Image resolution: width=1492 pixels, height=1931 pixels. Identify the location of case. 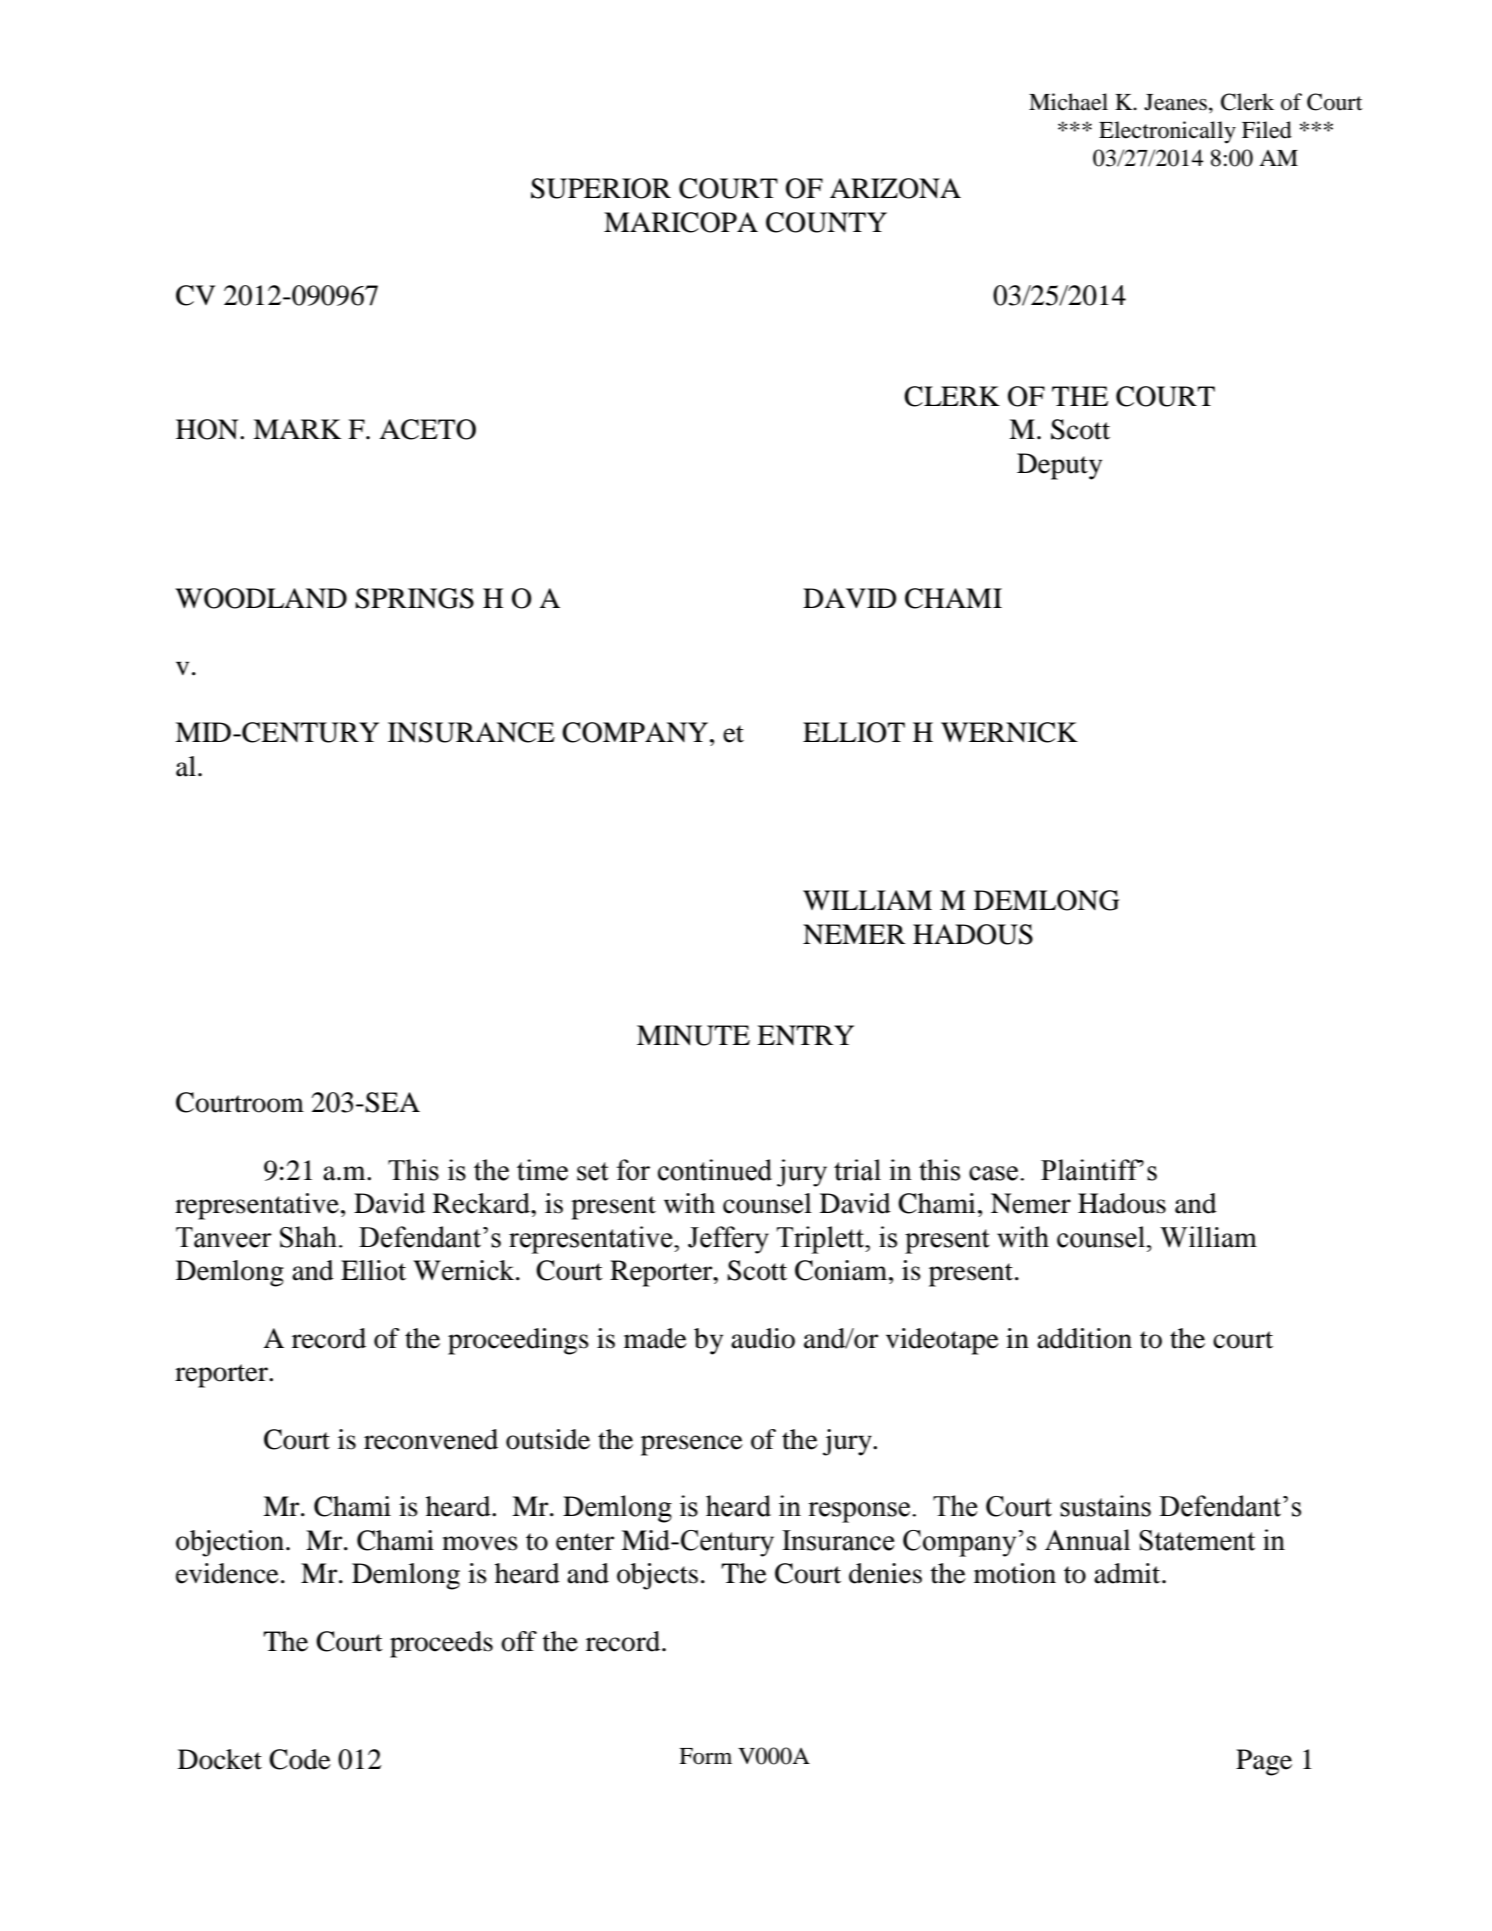
(995, 1173).
